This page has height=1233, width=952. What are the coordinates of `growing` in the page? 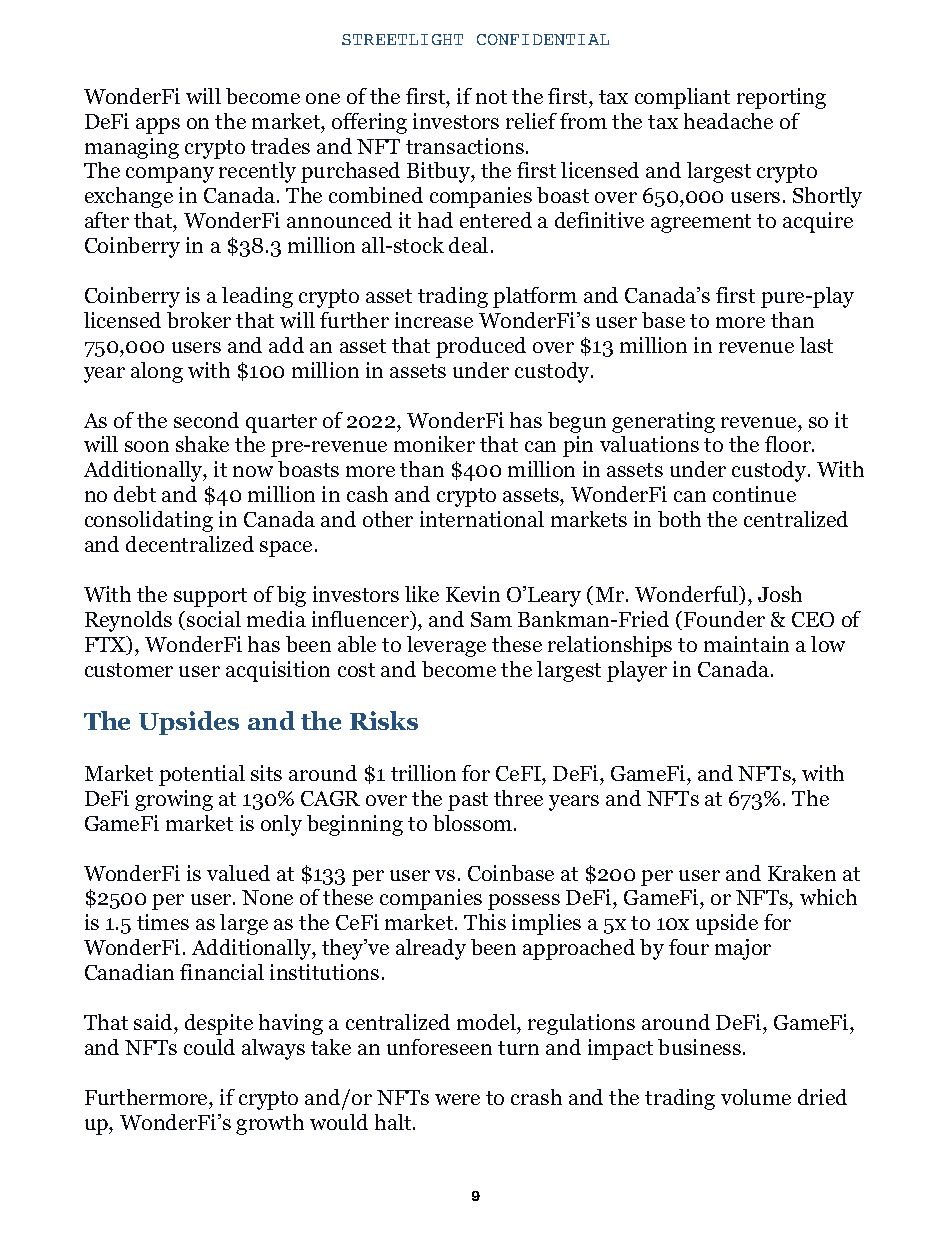 It's located at (174, 800).
